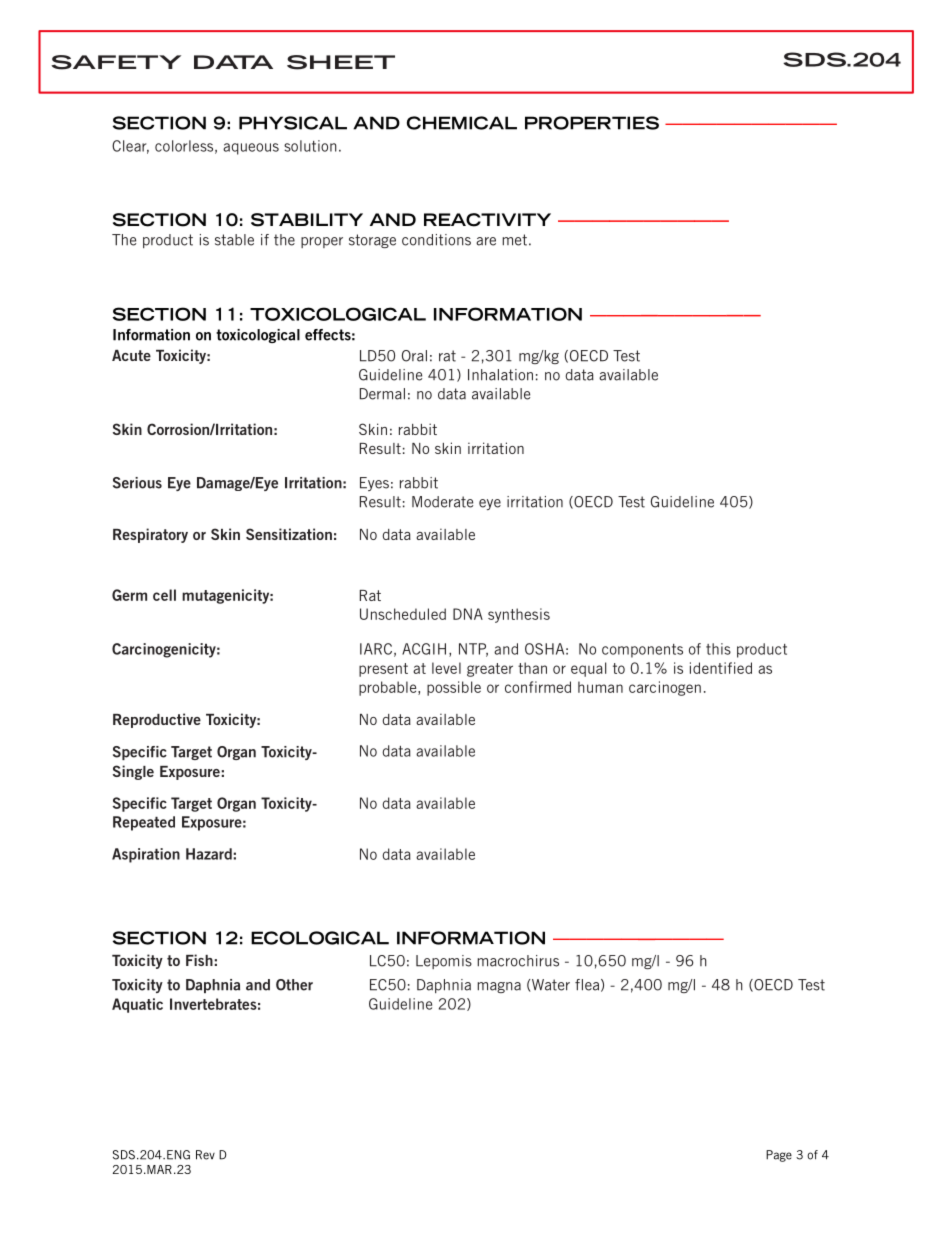 This screenshot has width=952, height=1233. What do you see at coordinates (251, 149) in the screenshot?
I see `aqueous` at bounding box center [251, 149].
